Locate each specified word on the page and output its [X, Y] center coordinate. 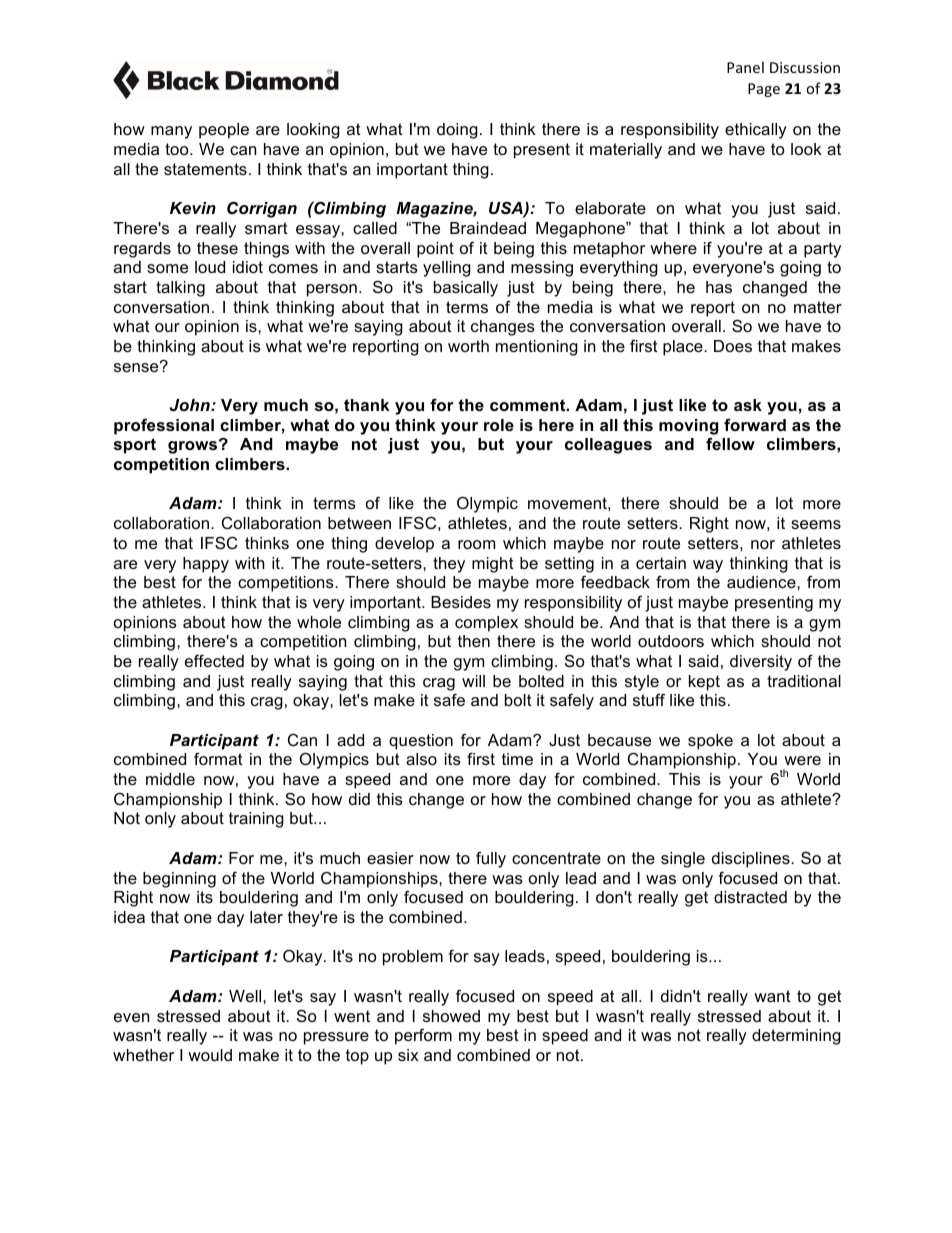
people [224, 131]
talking [180, 289]
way [708, 566]
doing [457, 131]
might [493, 565]
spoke [710, 742]
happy [206, 565]
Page [764, 90]
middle [170, 779]
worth [468, 346]
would [210, 1055]
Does [733, 346]
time [517, 759]
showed [451, 1016]
